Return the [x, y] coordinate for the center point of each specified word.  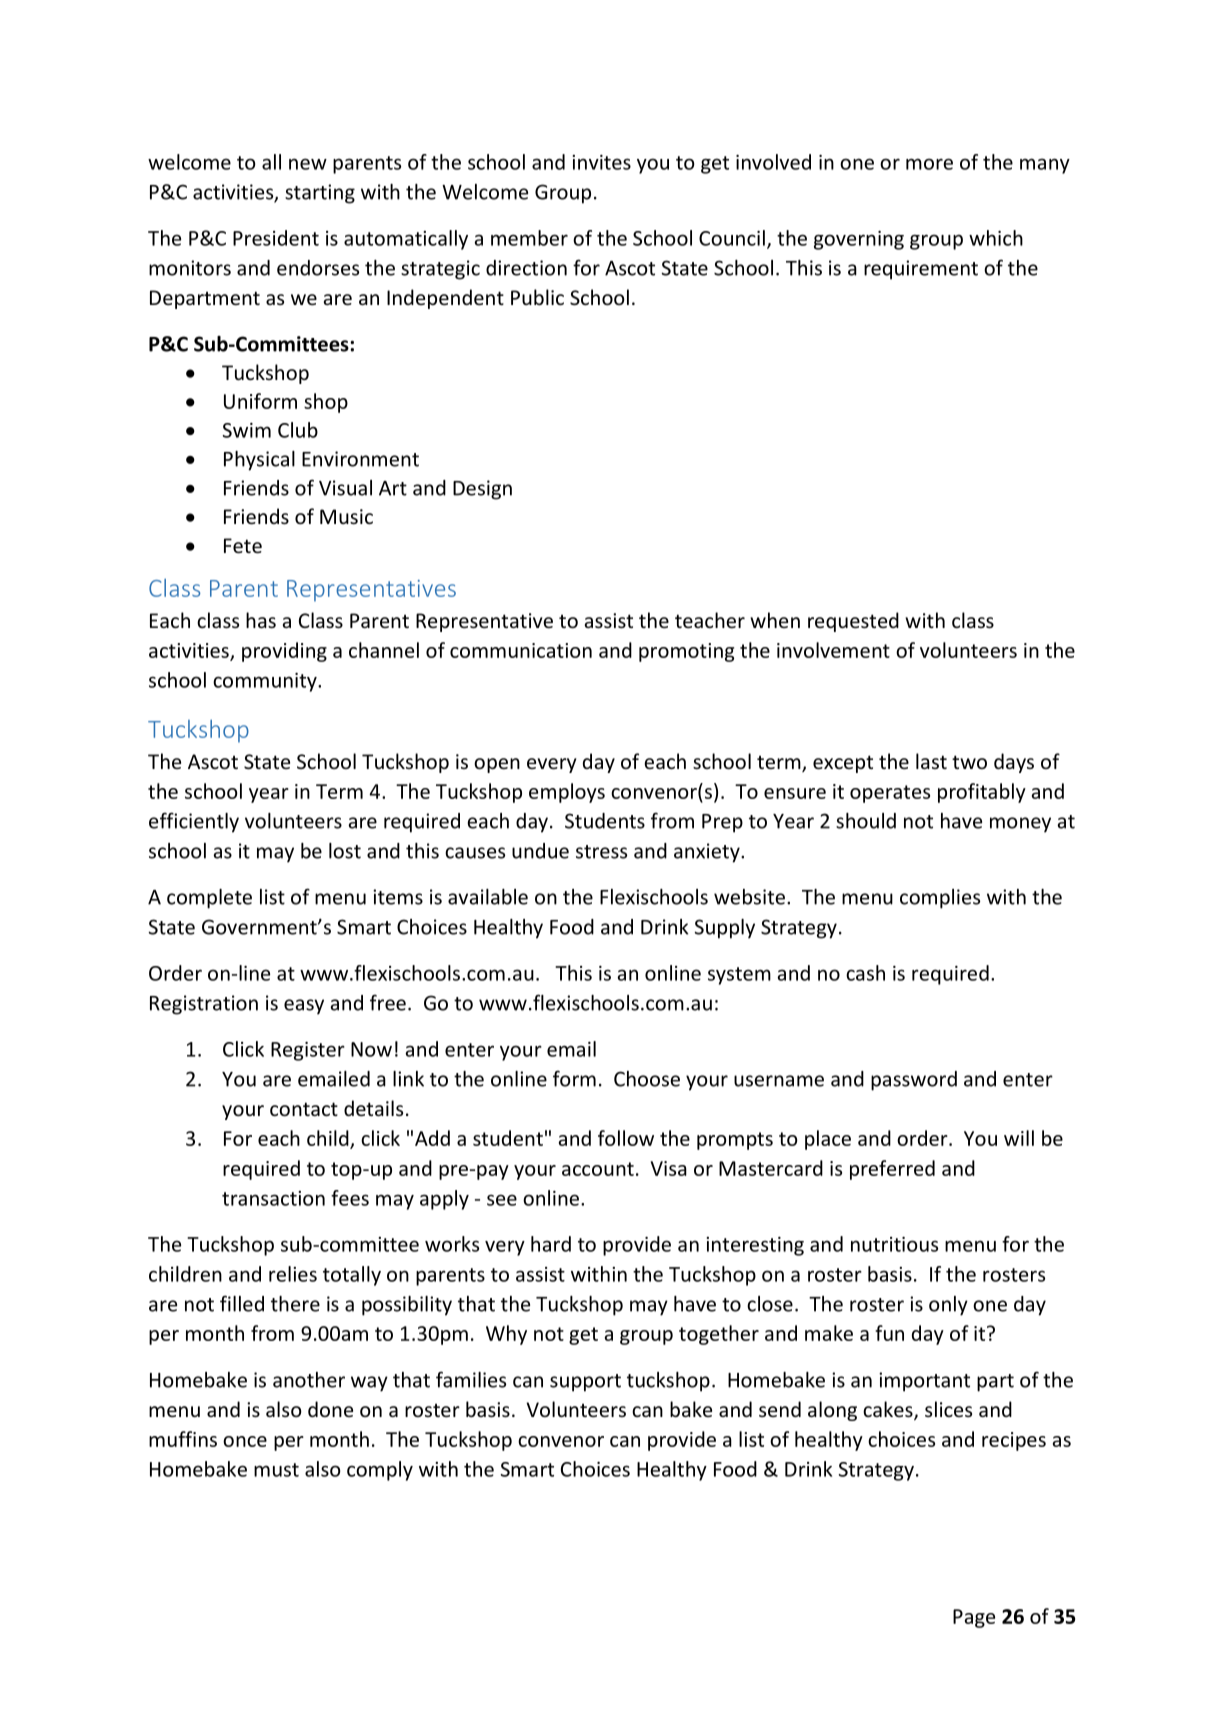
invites [601, 162]
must [276, 1470]
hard [551, 1244]
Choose [647, 1079]
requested [853, 622]
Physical [259, 461]
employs [567, 793]
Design [482, 490]
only [948, 1306]
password [914, 1081]
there [295, 1304]
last [931, 761]
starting [320, 194]
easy [304, 1007]
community [266, 682]
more [929, 164]
